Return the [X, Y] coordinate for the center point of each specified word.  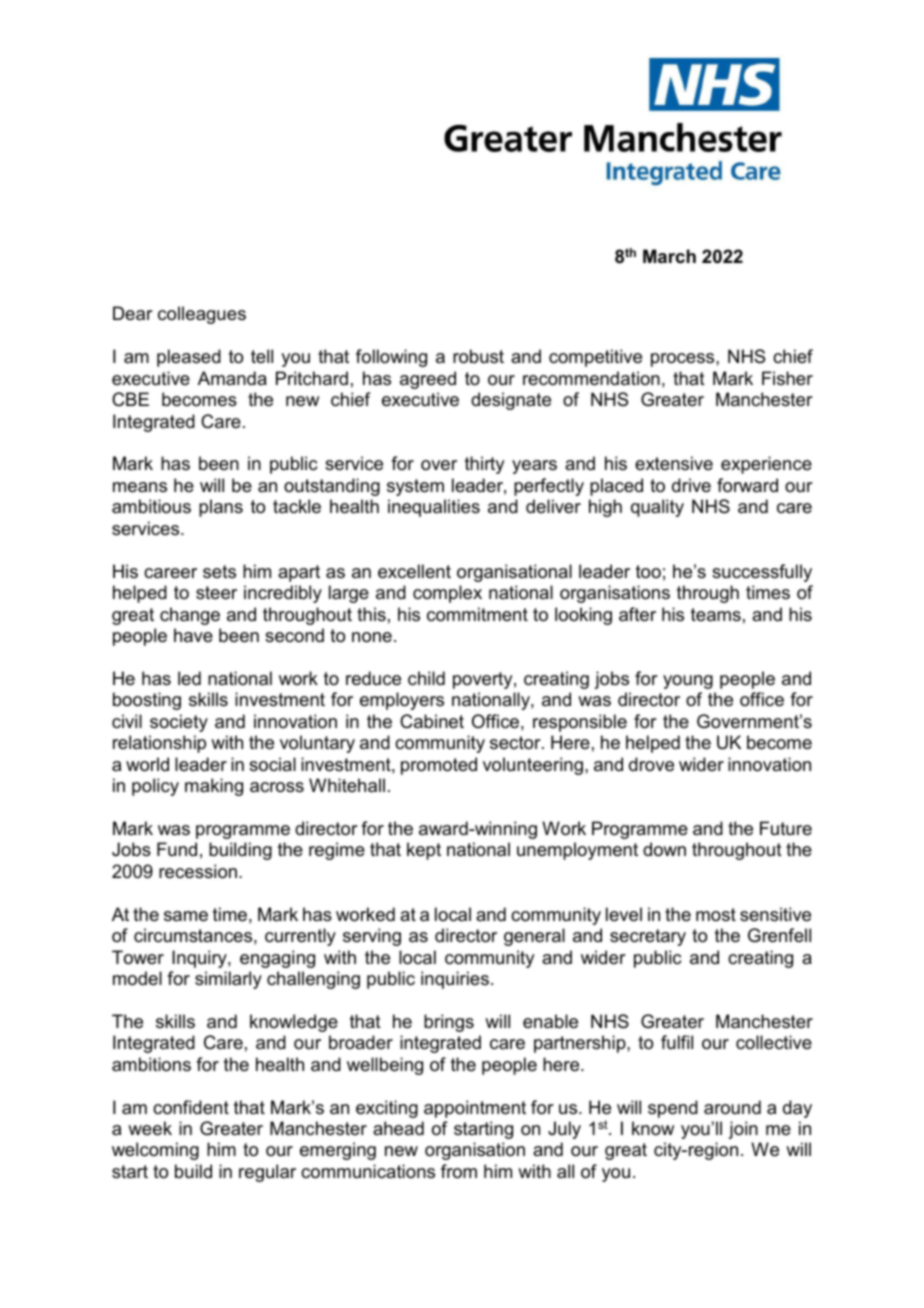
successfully [762, 573]
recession [198, 871]
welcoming [155, 1151]
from [459, 1171]
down [664, 849]
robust [478, 356]
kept [424, 851]
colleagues [202, 315]
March [669, 256]
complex [447, 594]
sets [219, 571]
